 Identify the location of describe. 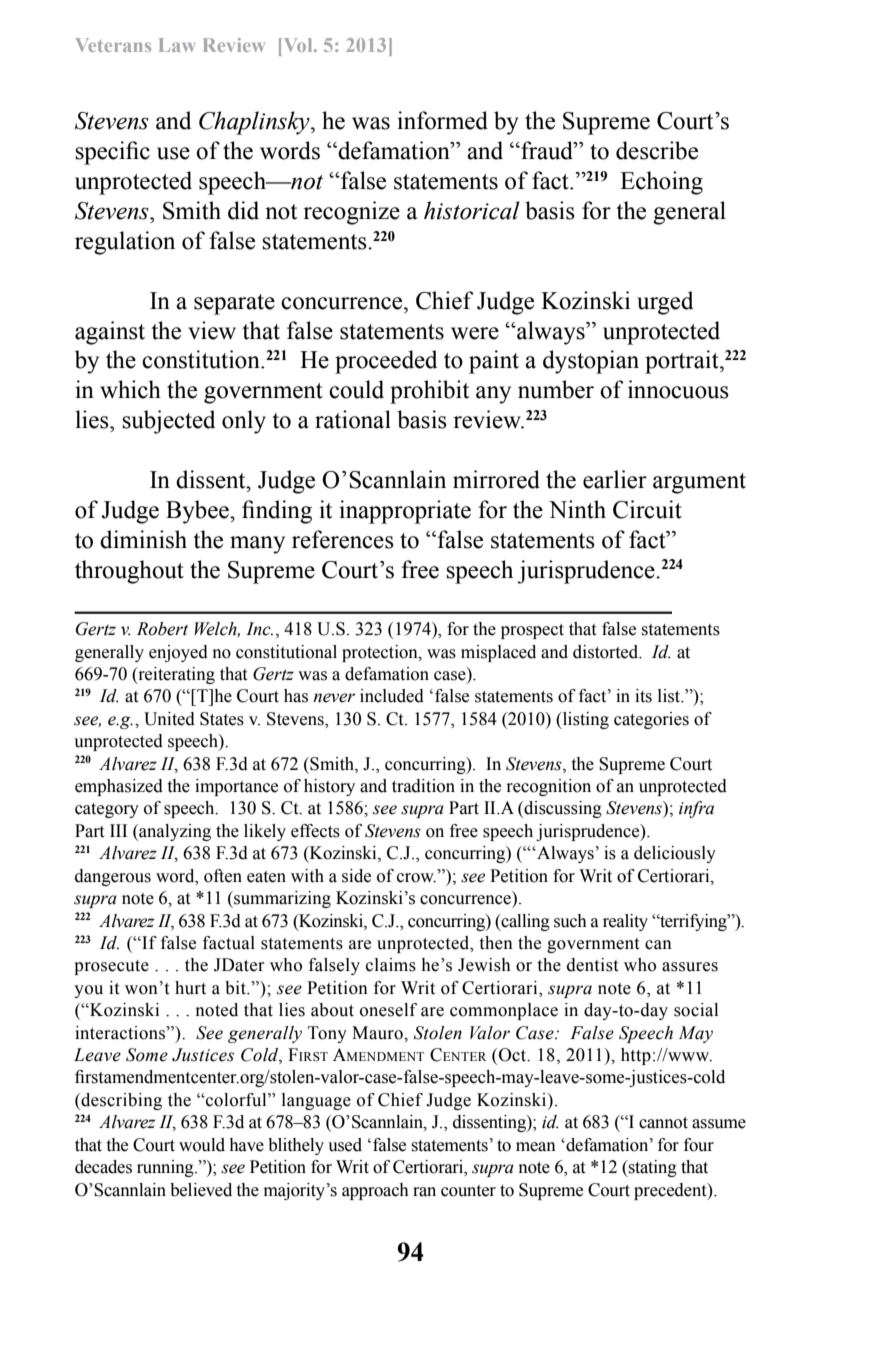
(657, 150).
